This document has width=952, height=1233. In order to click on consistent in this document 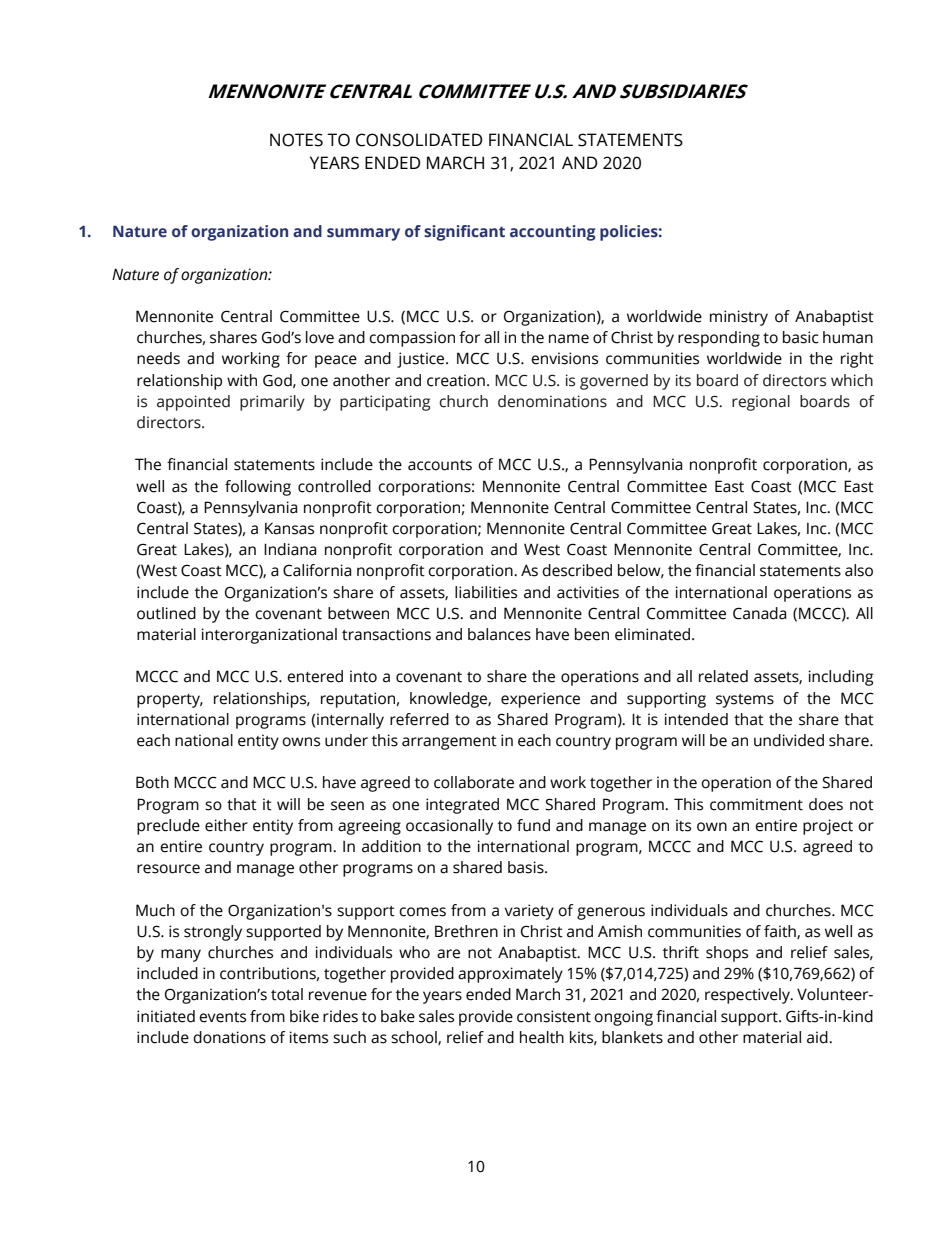, I will do `click(554, 1016)`.
